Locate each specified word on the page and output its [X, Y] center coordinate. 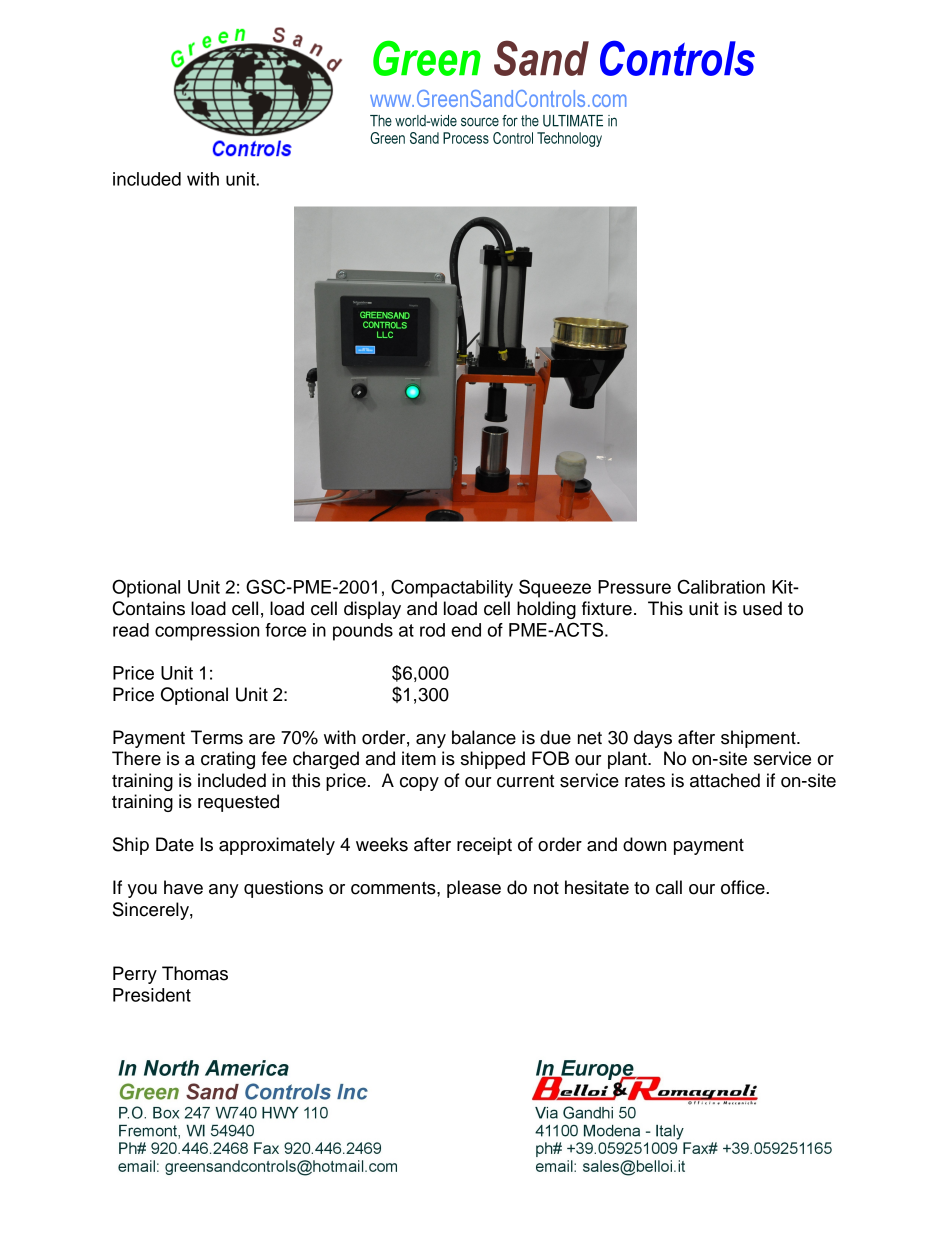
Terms [217, 737]
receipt [484, 846]
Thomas [195, 973]
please [474, 889]
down [644, 844]
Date [175, 844]
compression [207, 632]
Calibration [721, 586]
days [653, 739]
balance [484, 737]
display [372, 610]
